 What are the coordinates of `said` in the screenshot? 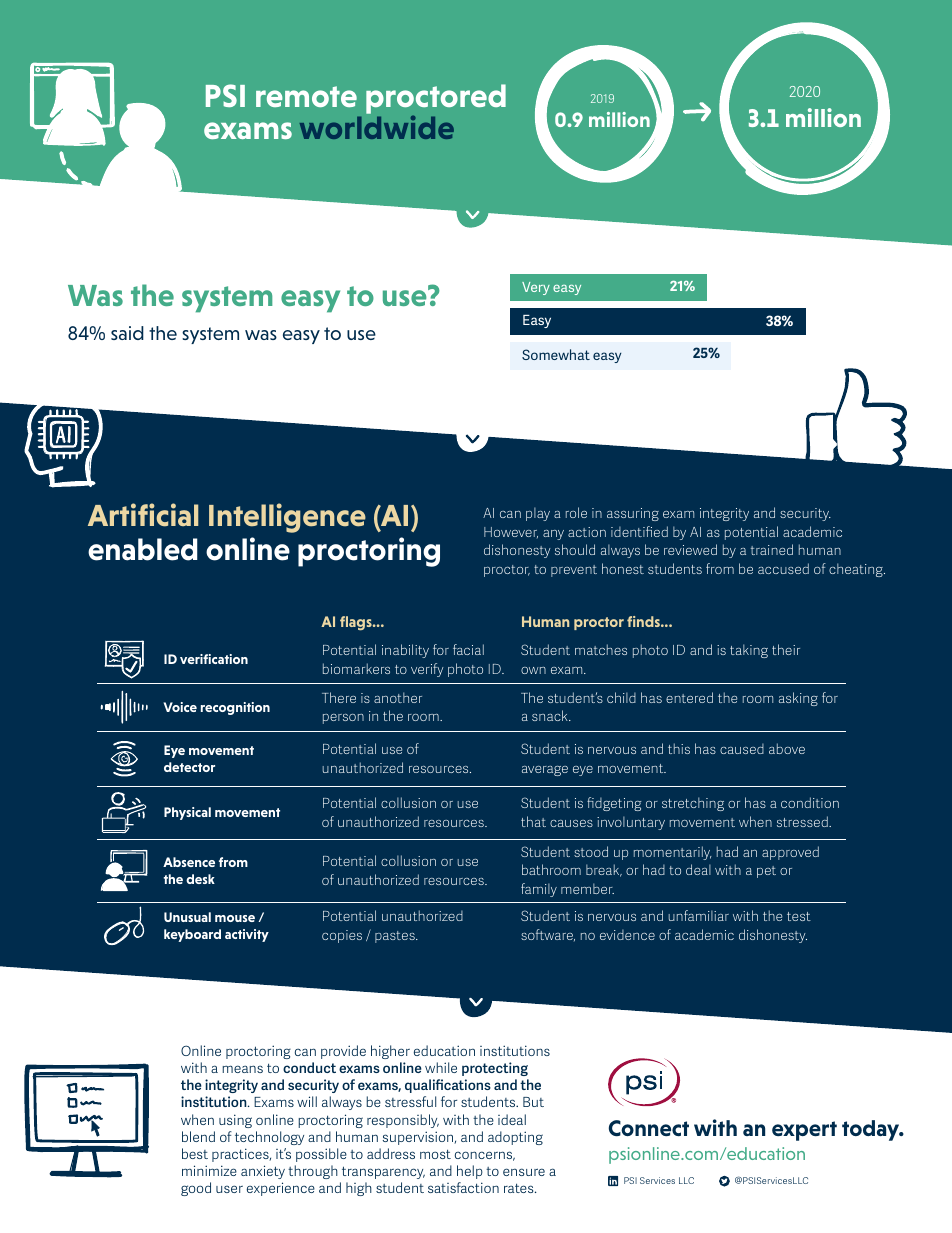 It's located at (127, 333).
